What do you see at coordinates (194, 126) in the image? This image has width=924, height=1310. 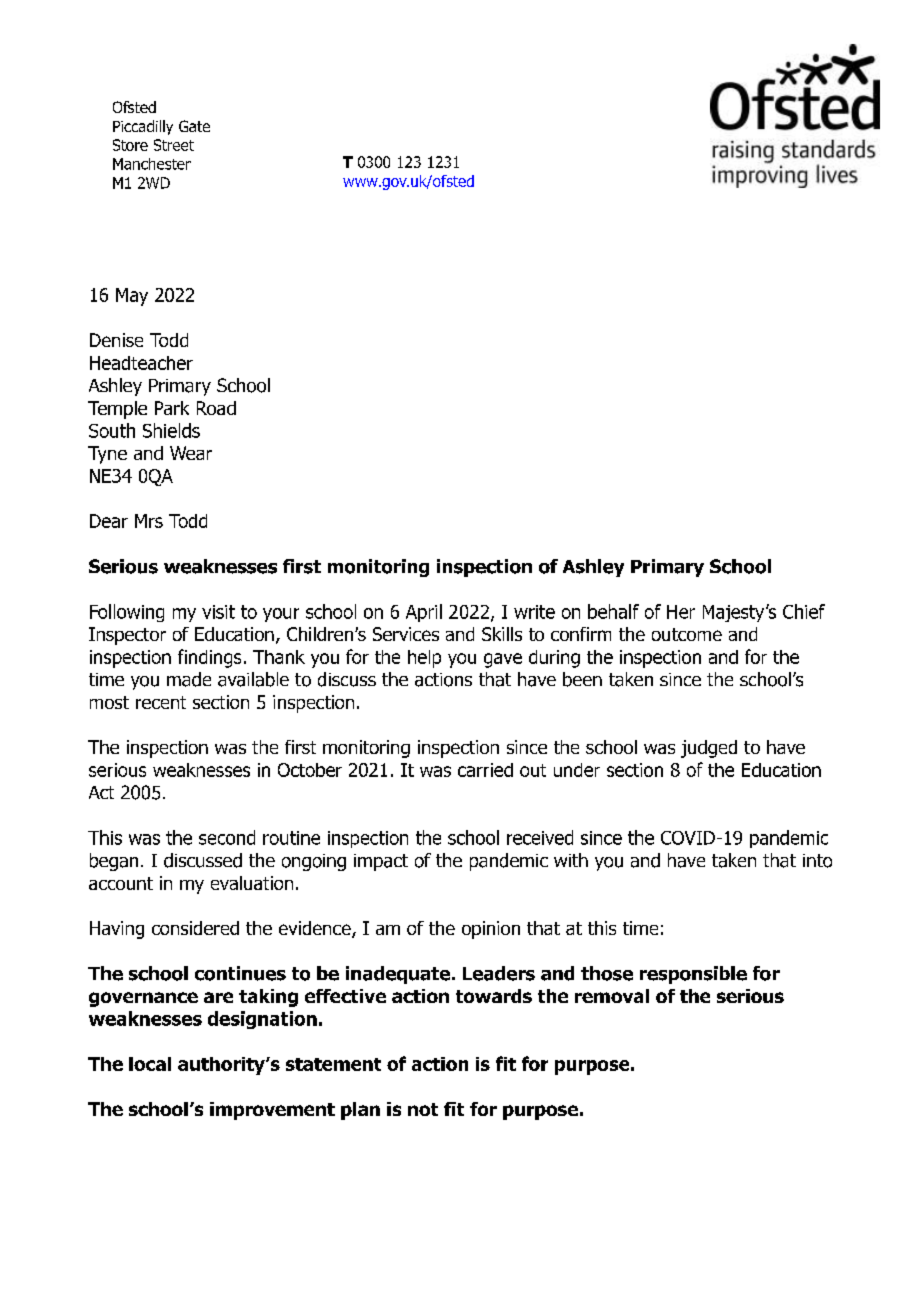 I see `Gate` at bounding box center [194, 126].
